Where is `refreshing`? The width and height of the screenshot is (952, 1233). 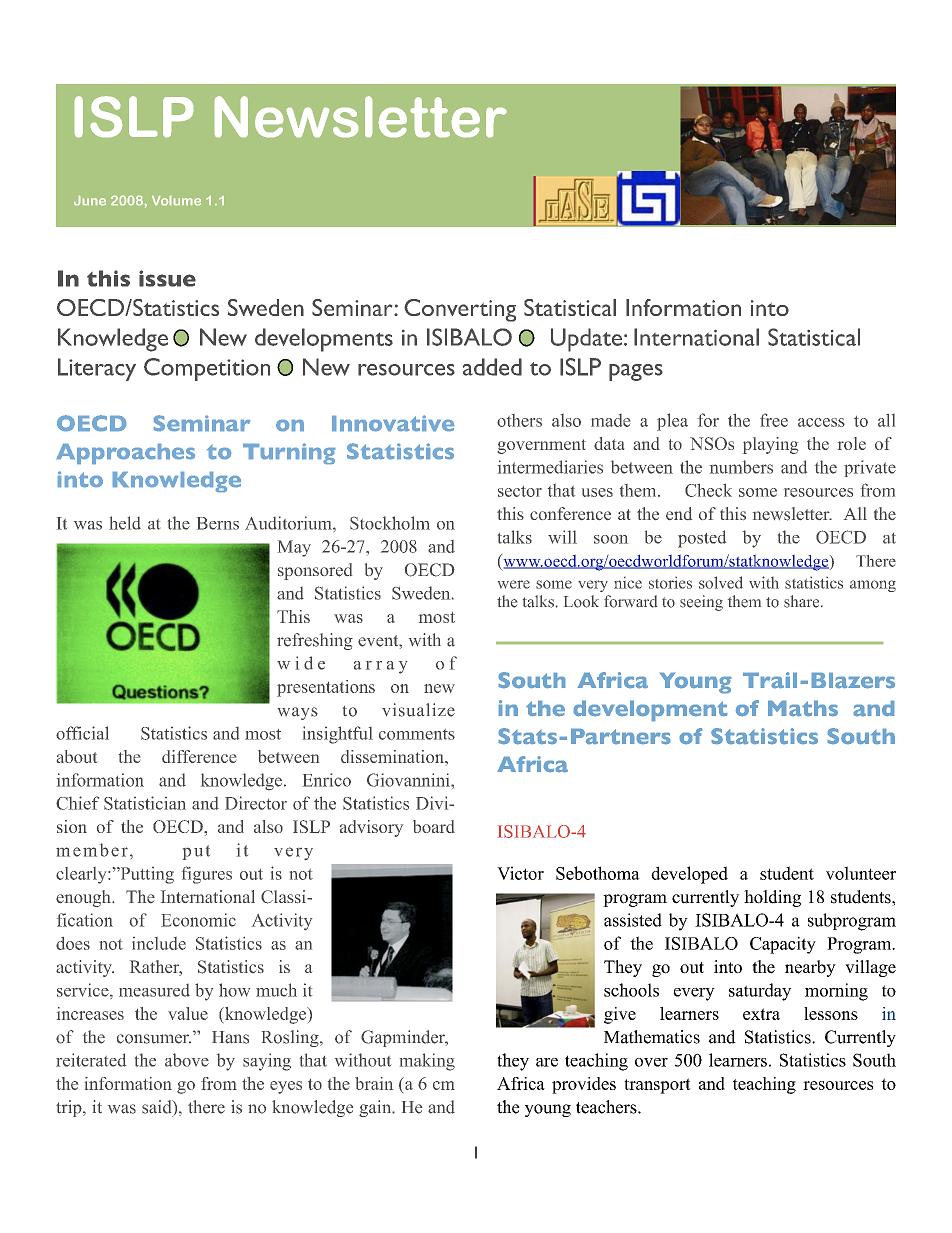 refreshing is located at coordinates (315, 641).
